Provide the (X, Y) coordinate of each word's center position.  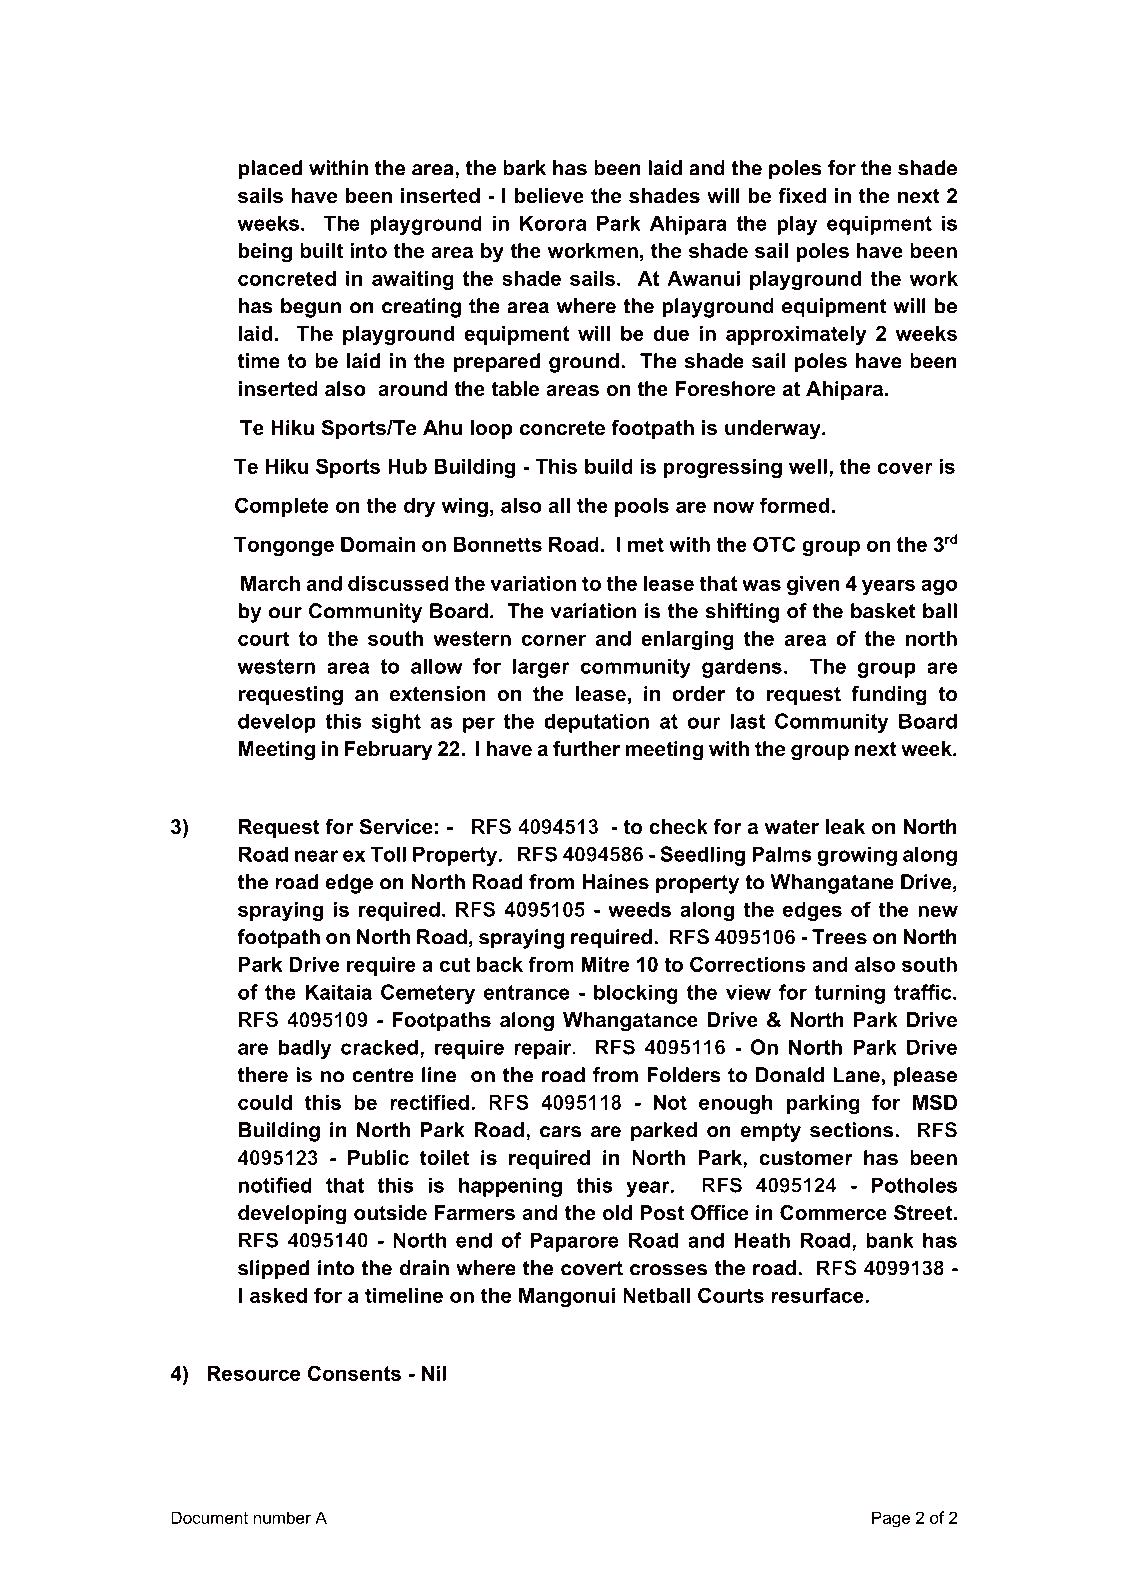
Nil (434, 1373)
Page (891, 1519)
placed (270, 170)
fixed (802, 196)
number (282, 1517)
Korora (553, 223)
